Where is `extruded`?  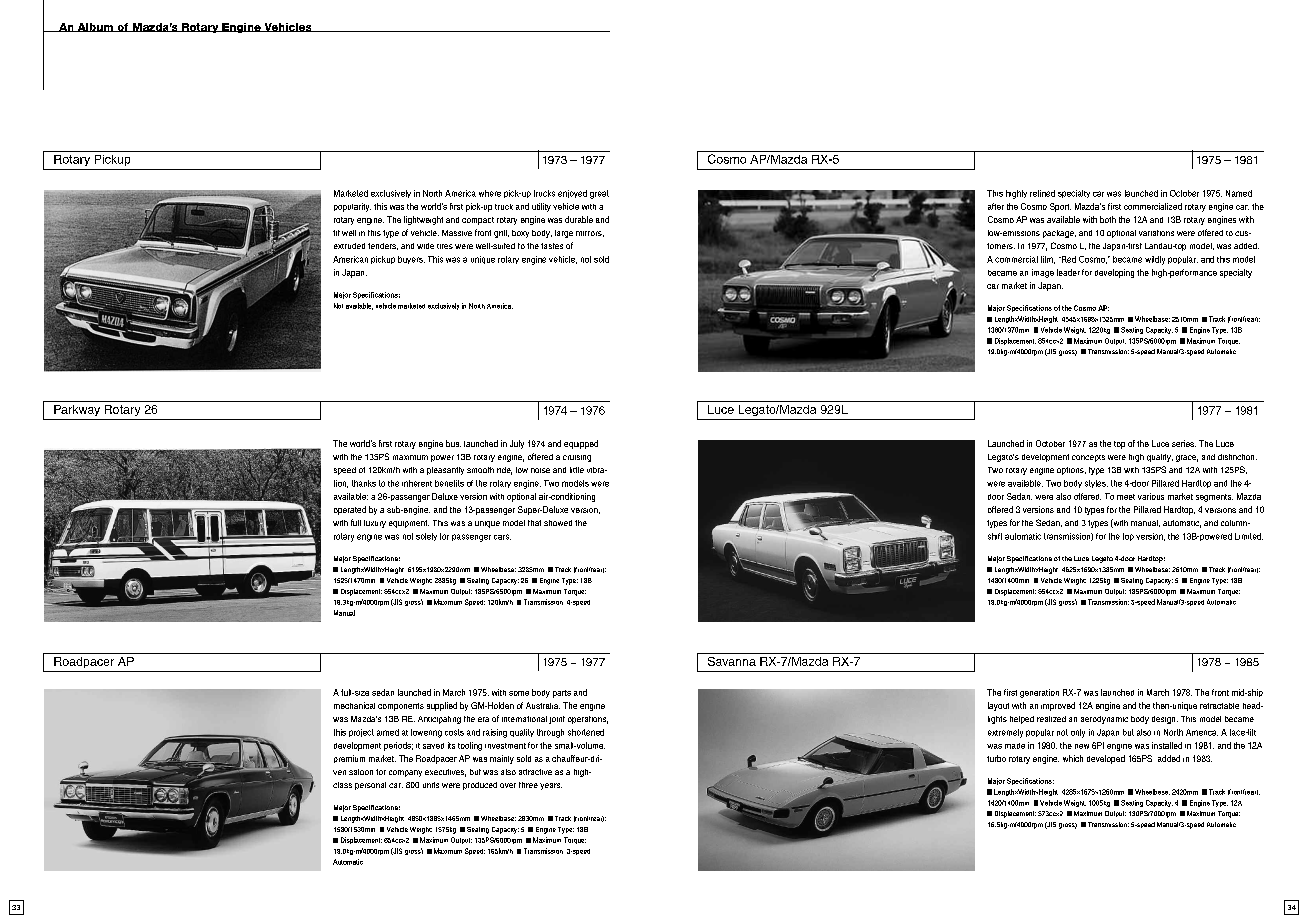
extruded is located at coordinates (349, 246).
